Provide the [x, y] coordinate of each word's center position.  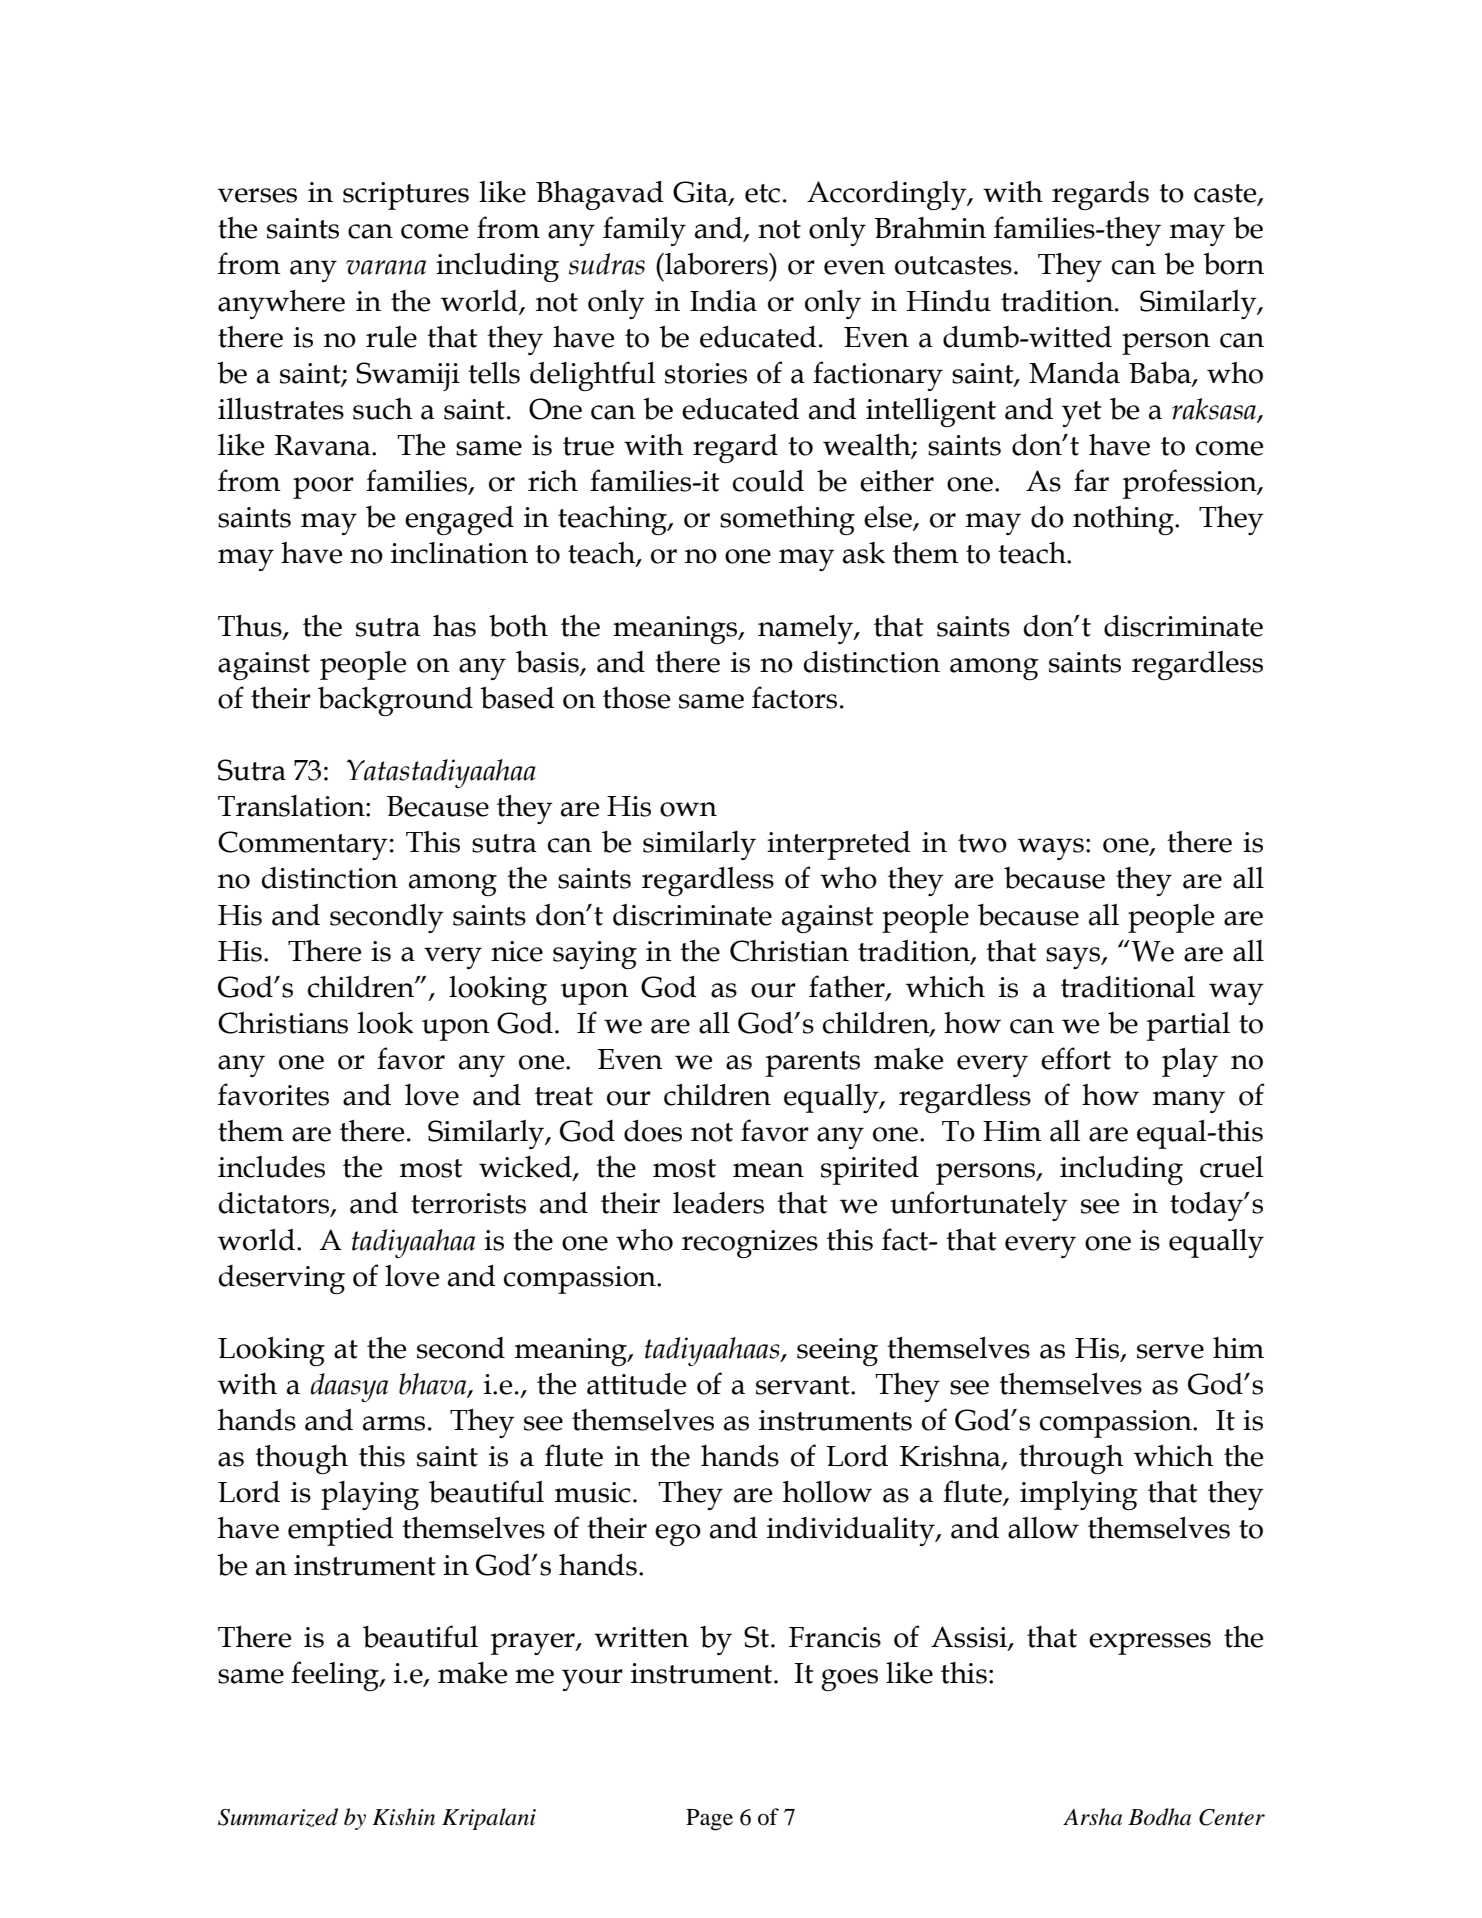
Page [709, 1820]
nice [517, 951]
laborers [716, 264]
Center [1232, 1817]
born [1233, 264]
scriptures [406, 196]
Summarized [278, 1817]
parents [813, 1064]
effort [1076, 1058]
